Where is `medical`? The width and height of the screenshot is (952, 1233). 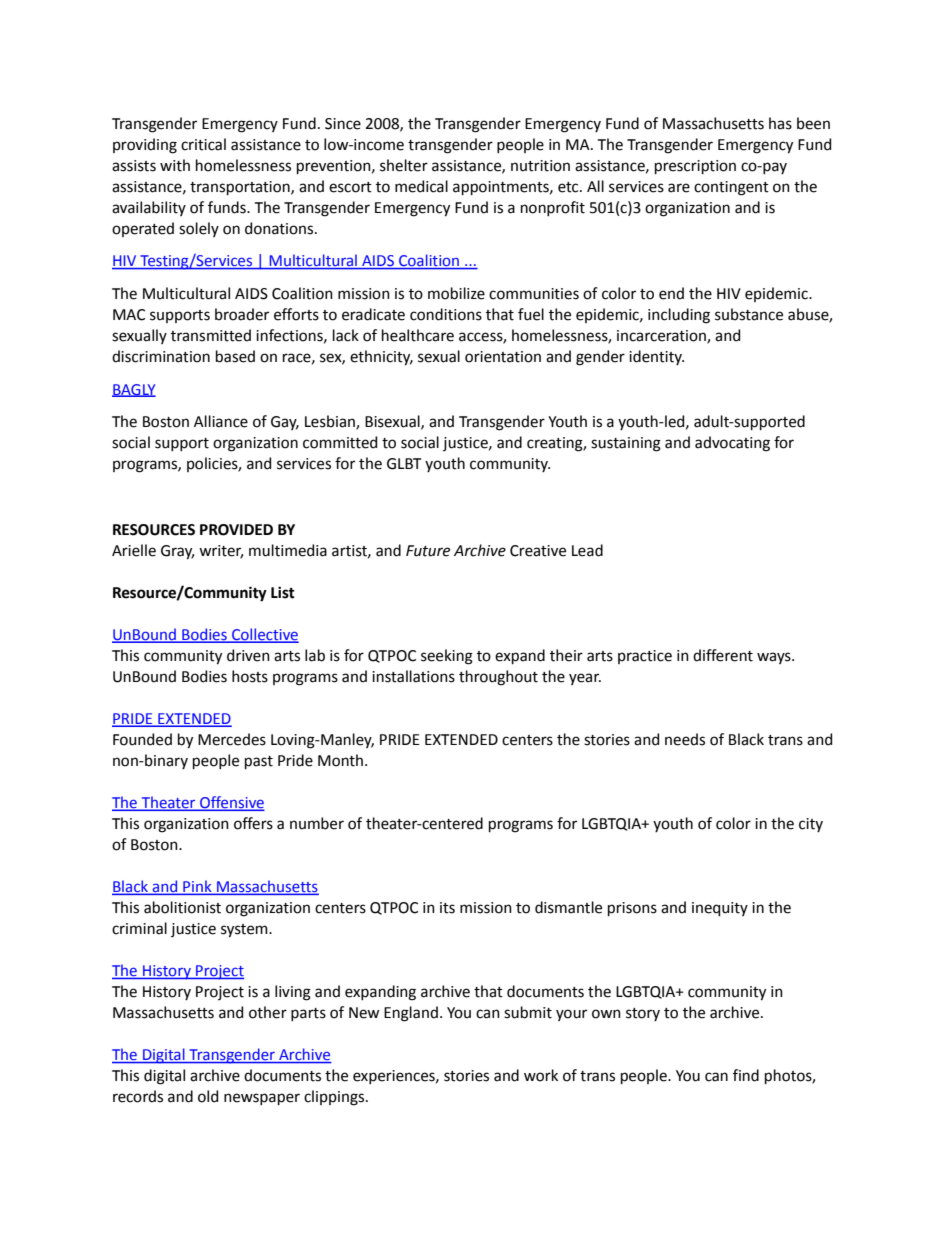
medical is located at coordinates (421, 186).
